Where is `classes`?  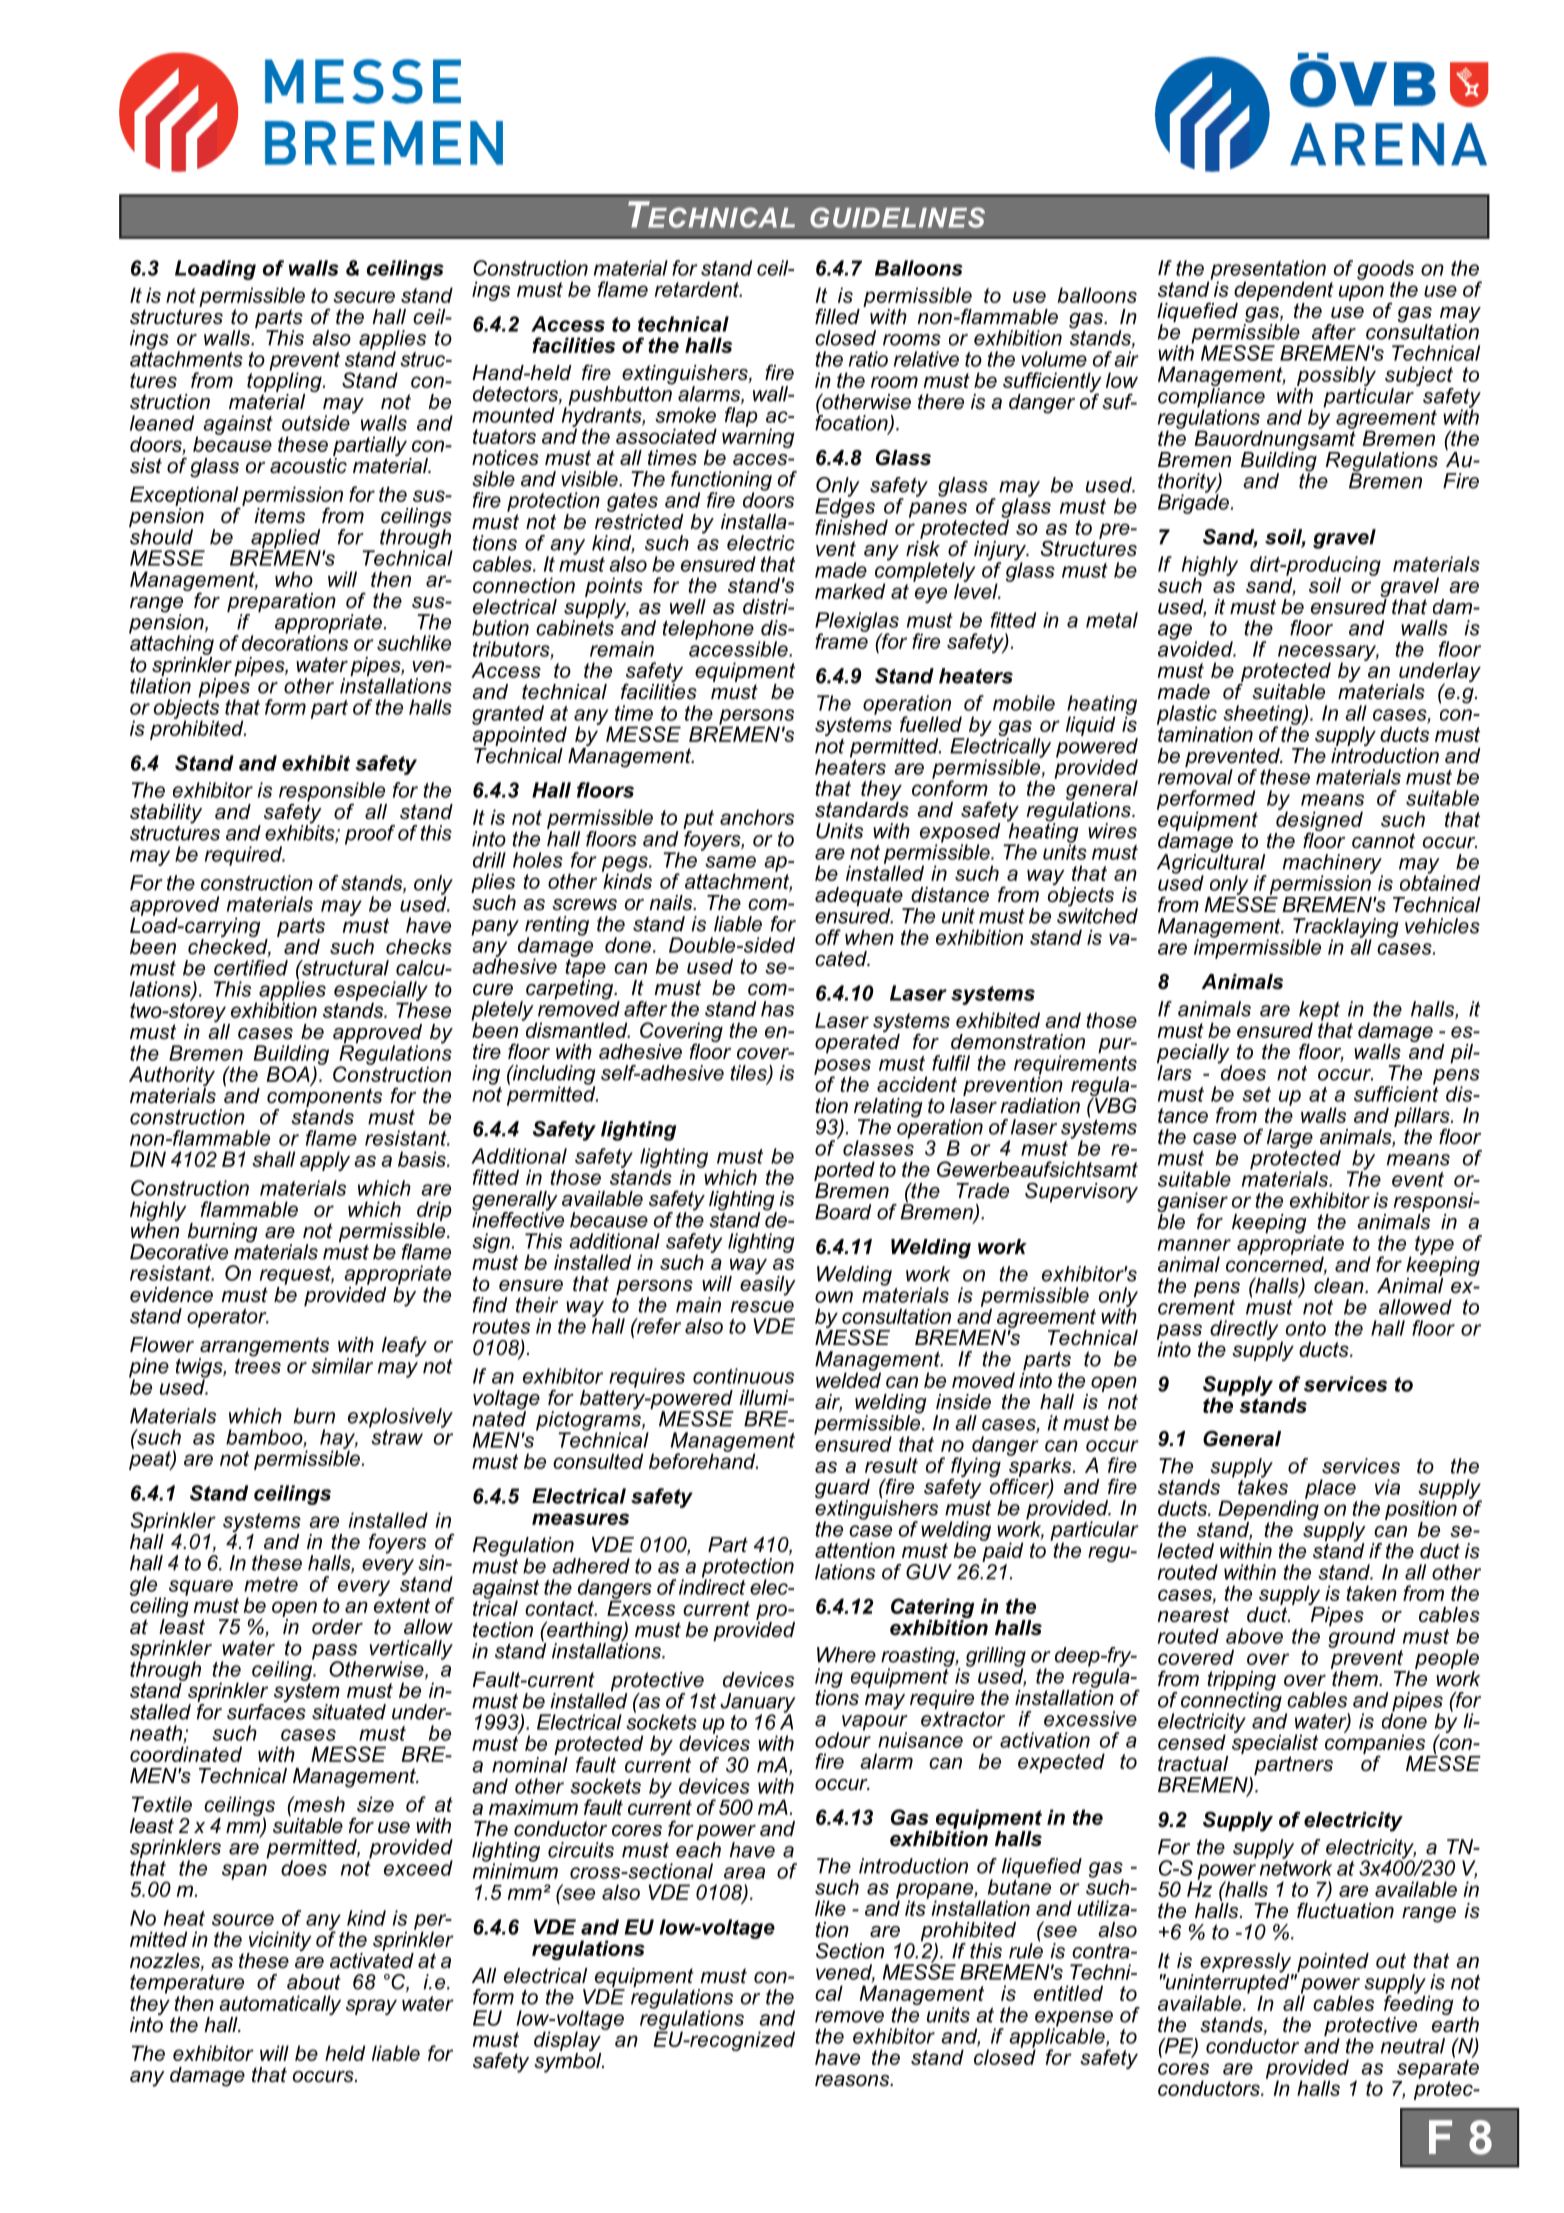 classes is located at coordinates (878, 1147).
